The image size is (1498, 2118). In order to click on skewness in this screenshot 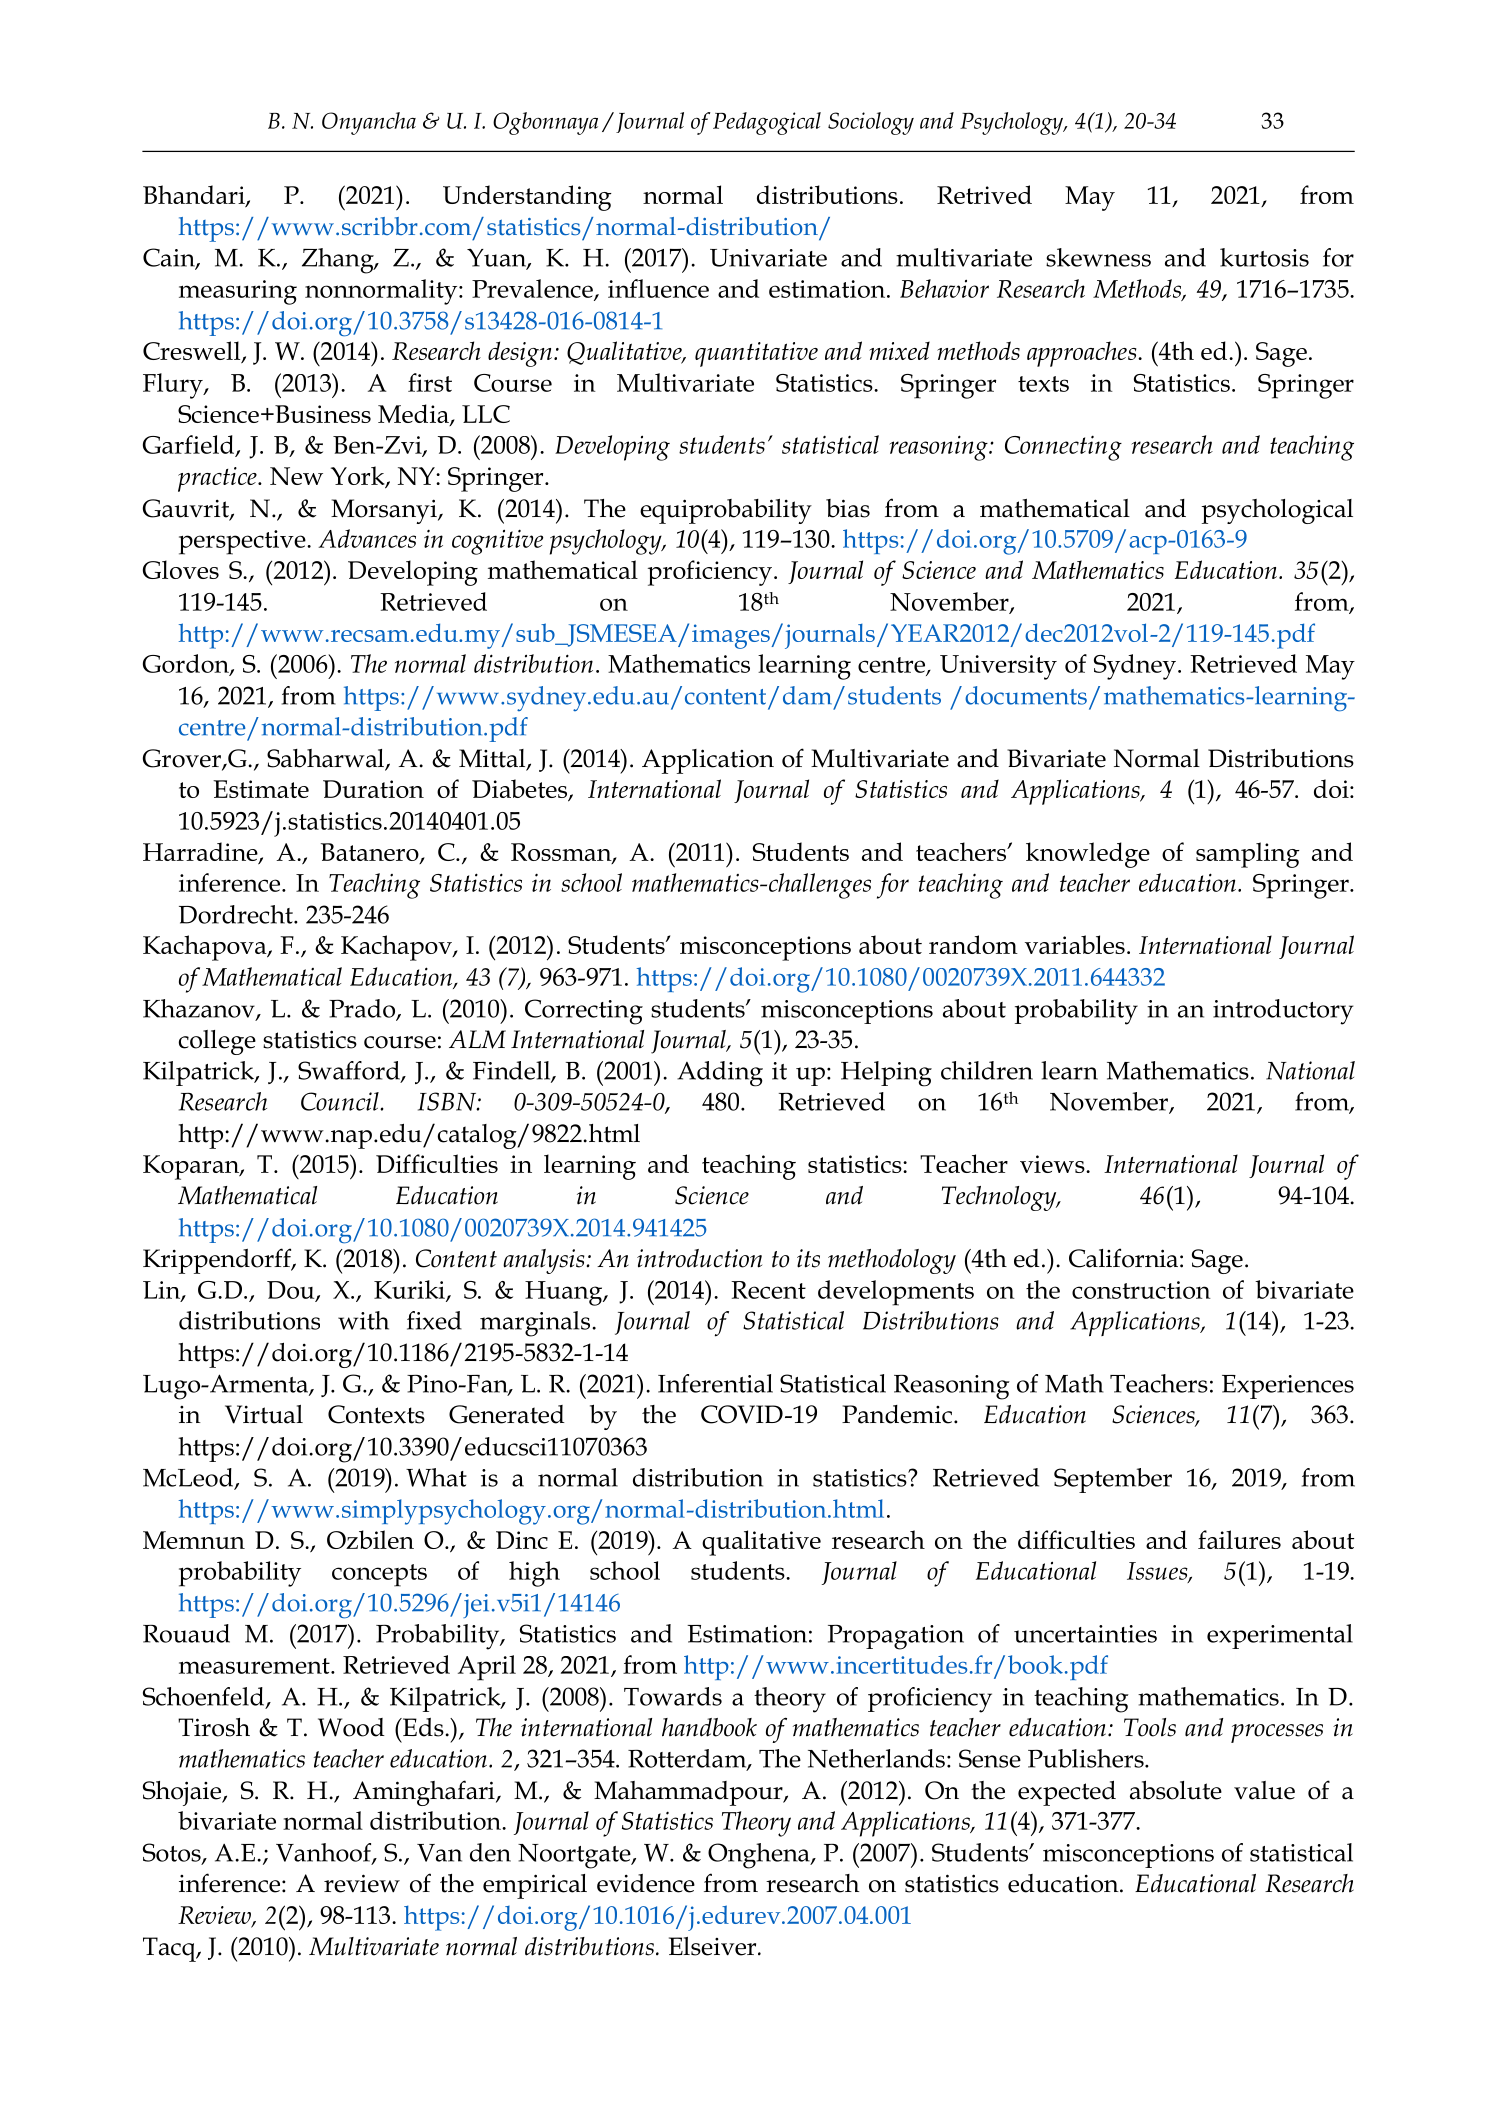, I will do `click(1098, 257)`.
